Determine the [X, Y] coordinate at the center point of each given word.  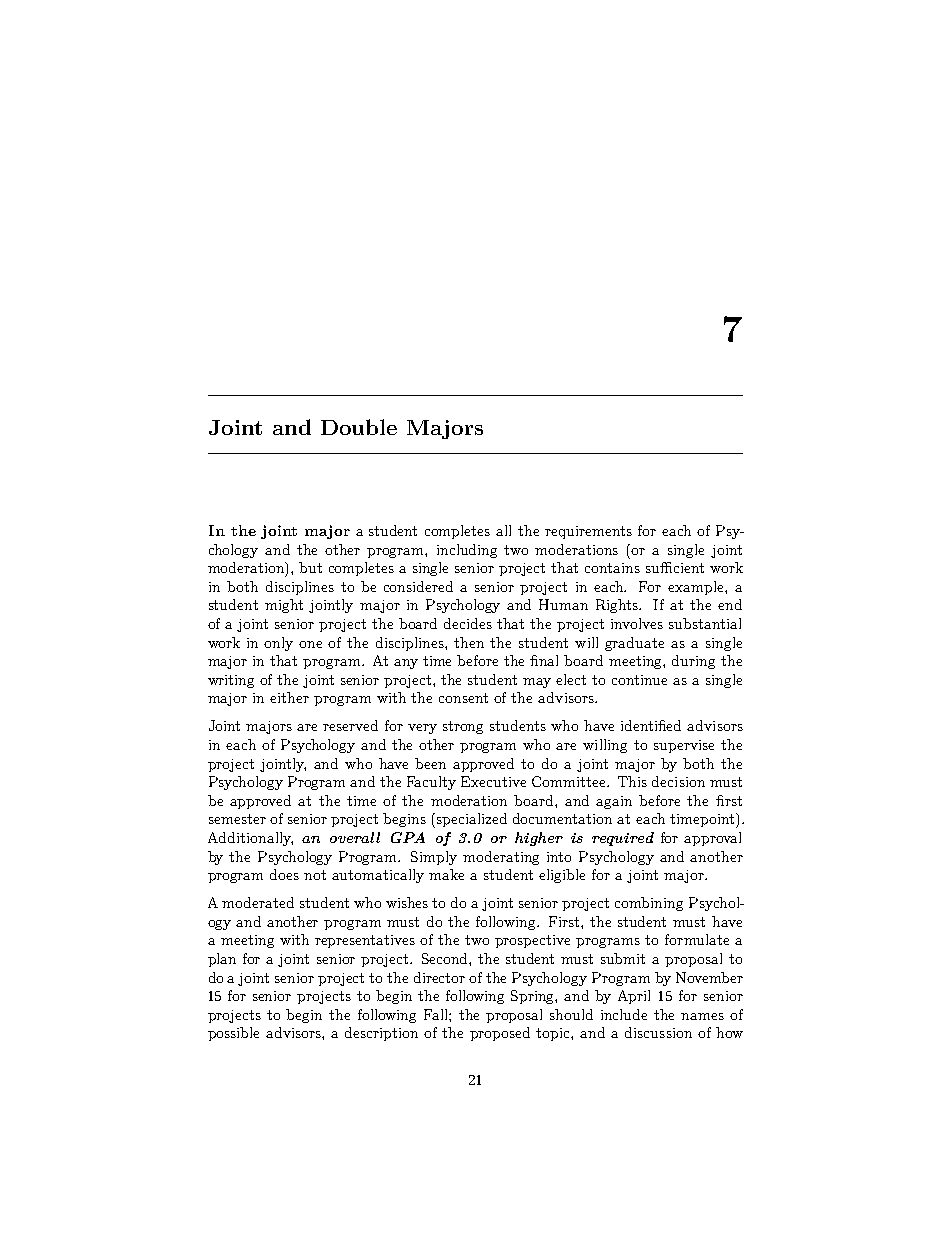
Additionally [250, 839]
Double [359, 427]
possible [233, 1034]
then [469, 642]
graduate [634, 644]
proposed [500, 1034]
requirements [588, 532]
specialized [470, 820]
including [467, 551]
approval [712, 839]
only [278, 644]
